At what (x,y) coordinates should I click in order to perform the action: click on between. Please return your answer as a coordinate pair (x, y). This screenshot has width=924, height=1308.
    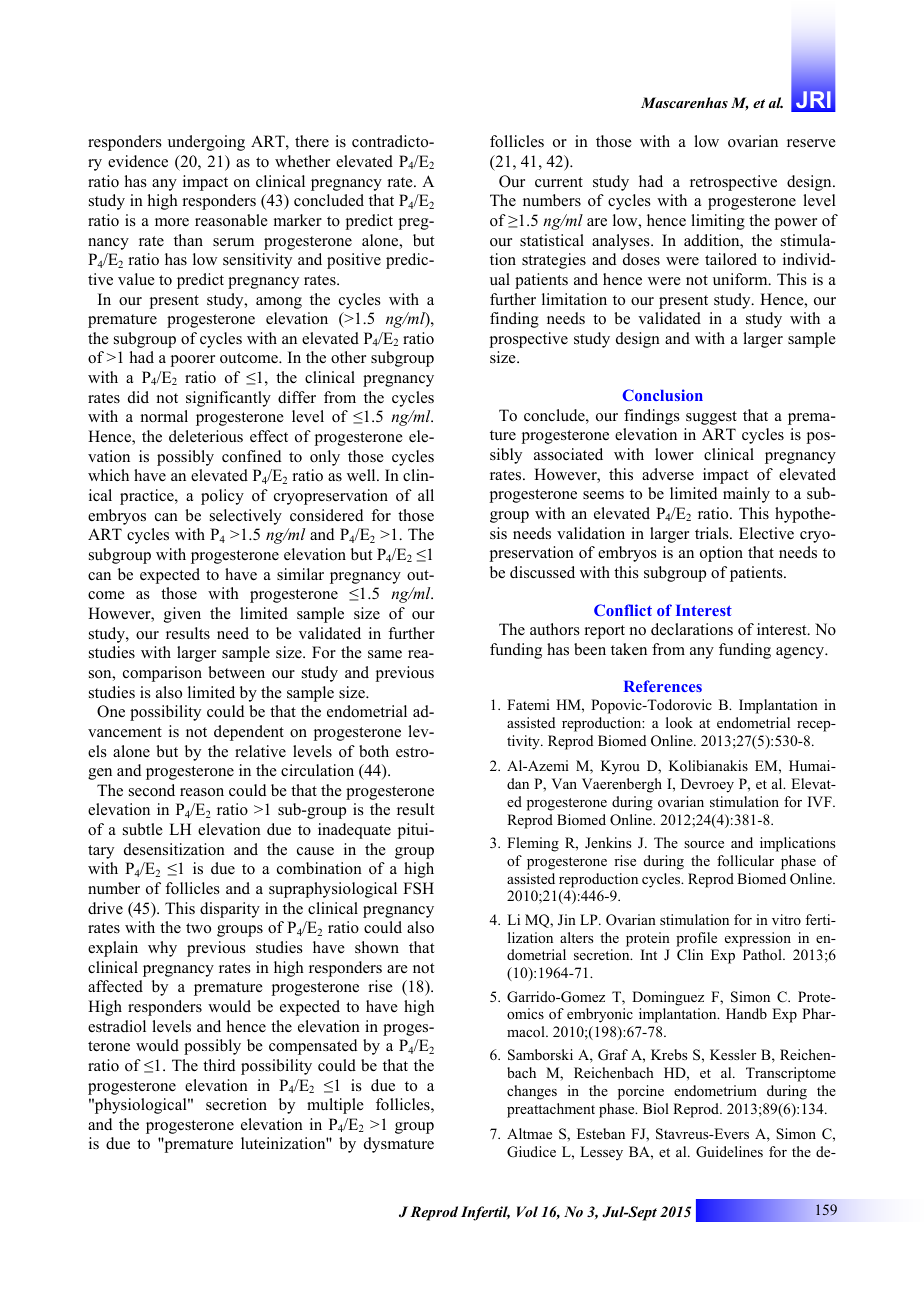
    Looking at the image, I should click on (236, 672).
